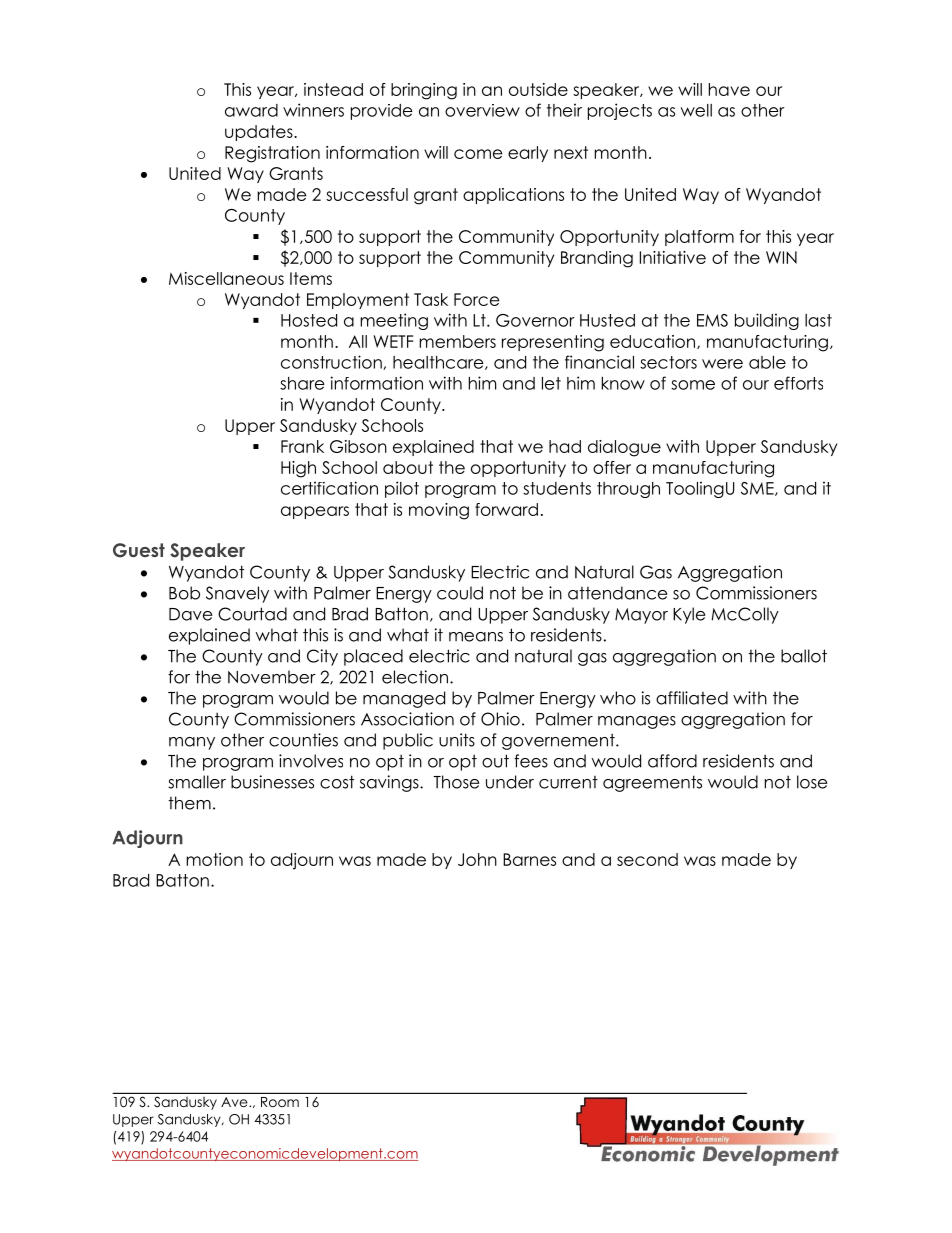  I want to click on award, so click(251, 110).
